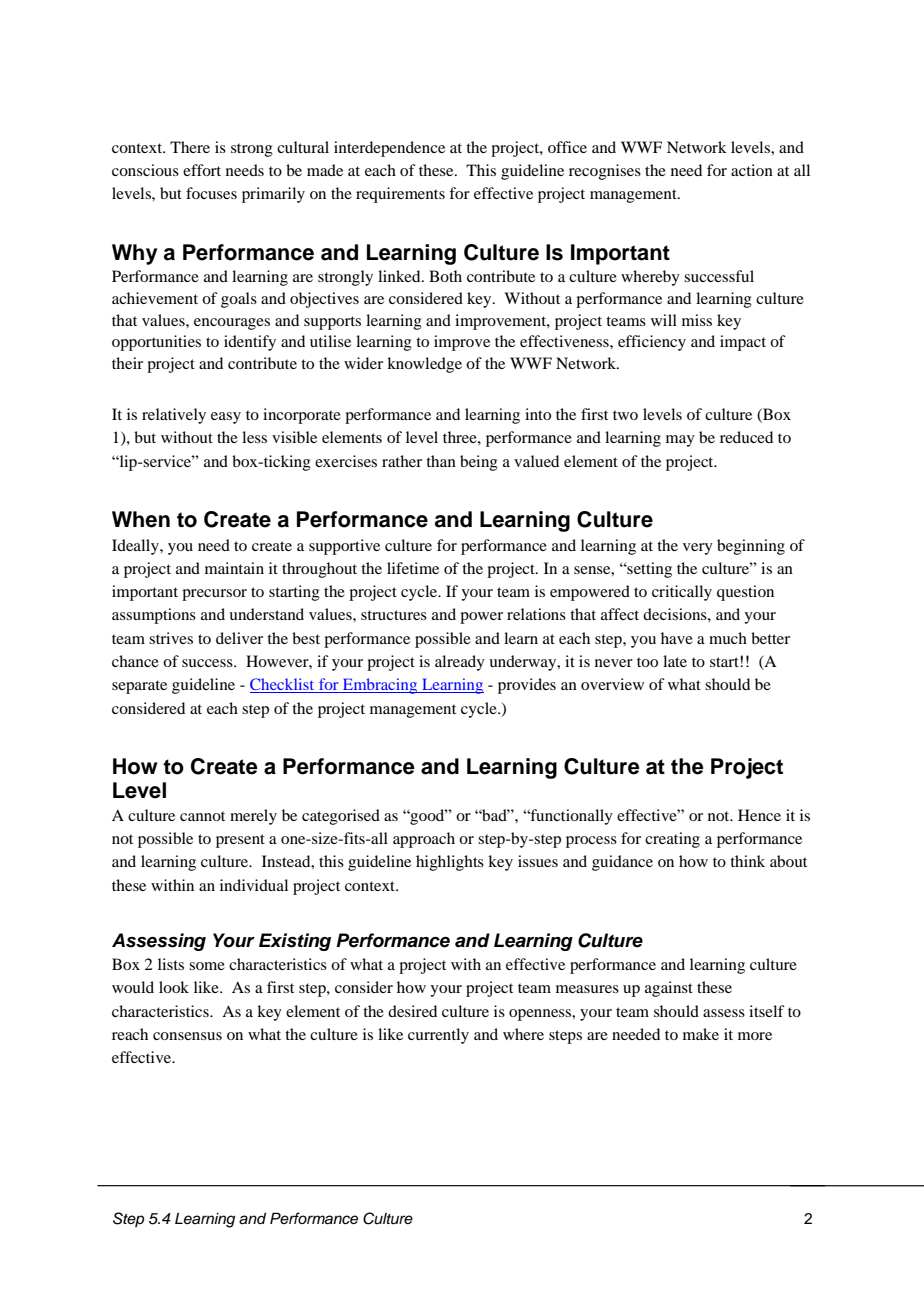  Describe the element at coordinates (527, 686) in the page. I see `provides` at that location.
